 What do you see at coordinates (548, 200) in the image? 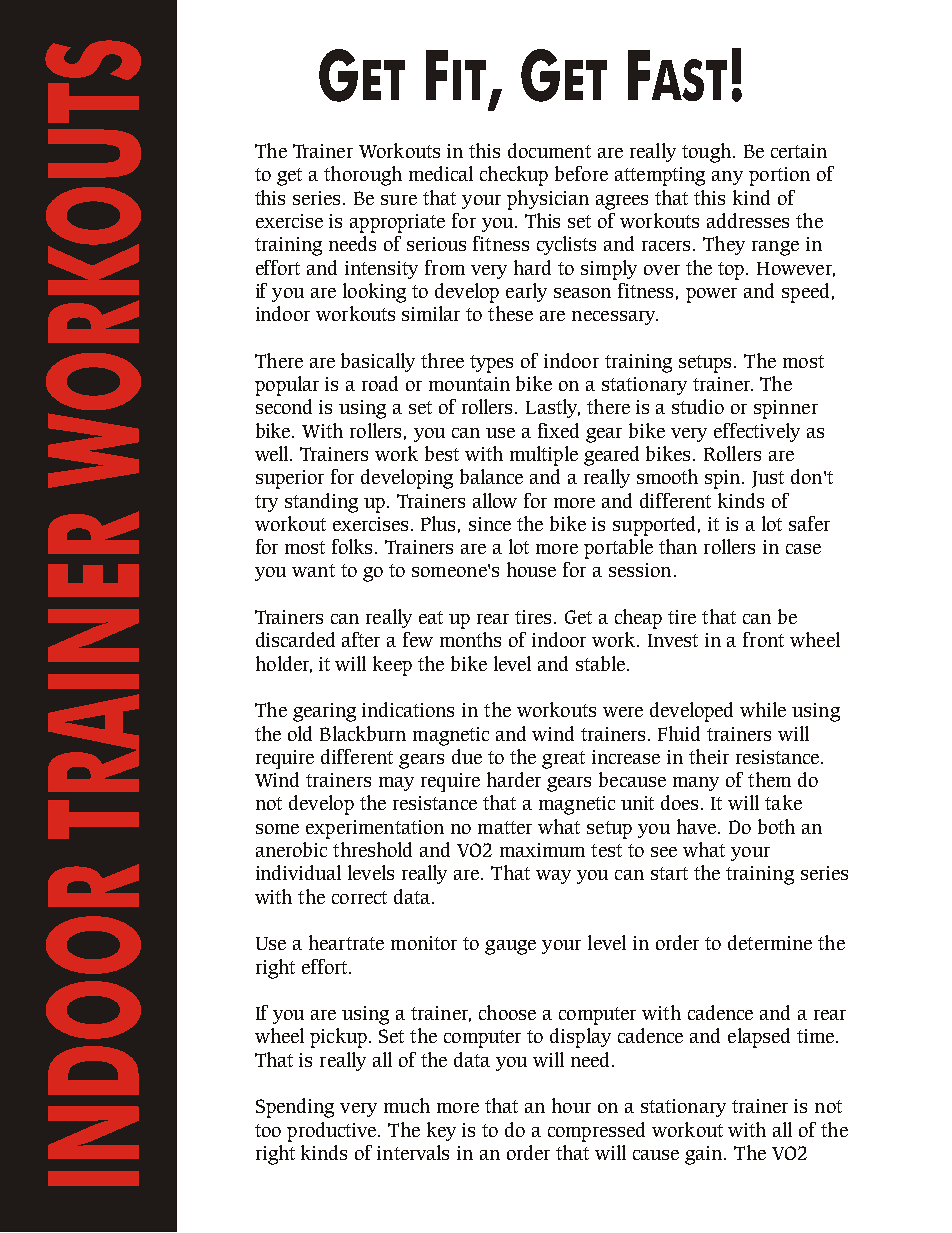
I see `physician` at bounding box center [548, 200].
